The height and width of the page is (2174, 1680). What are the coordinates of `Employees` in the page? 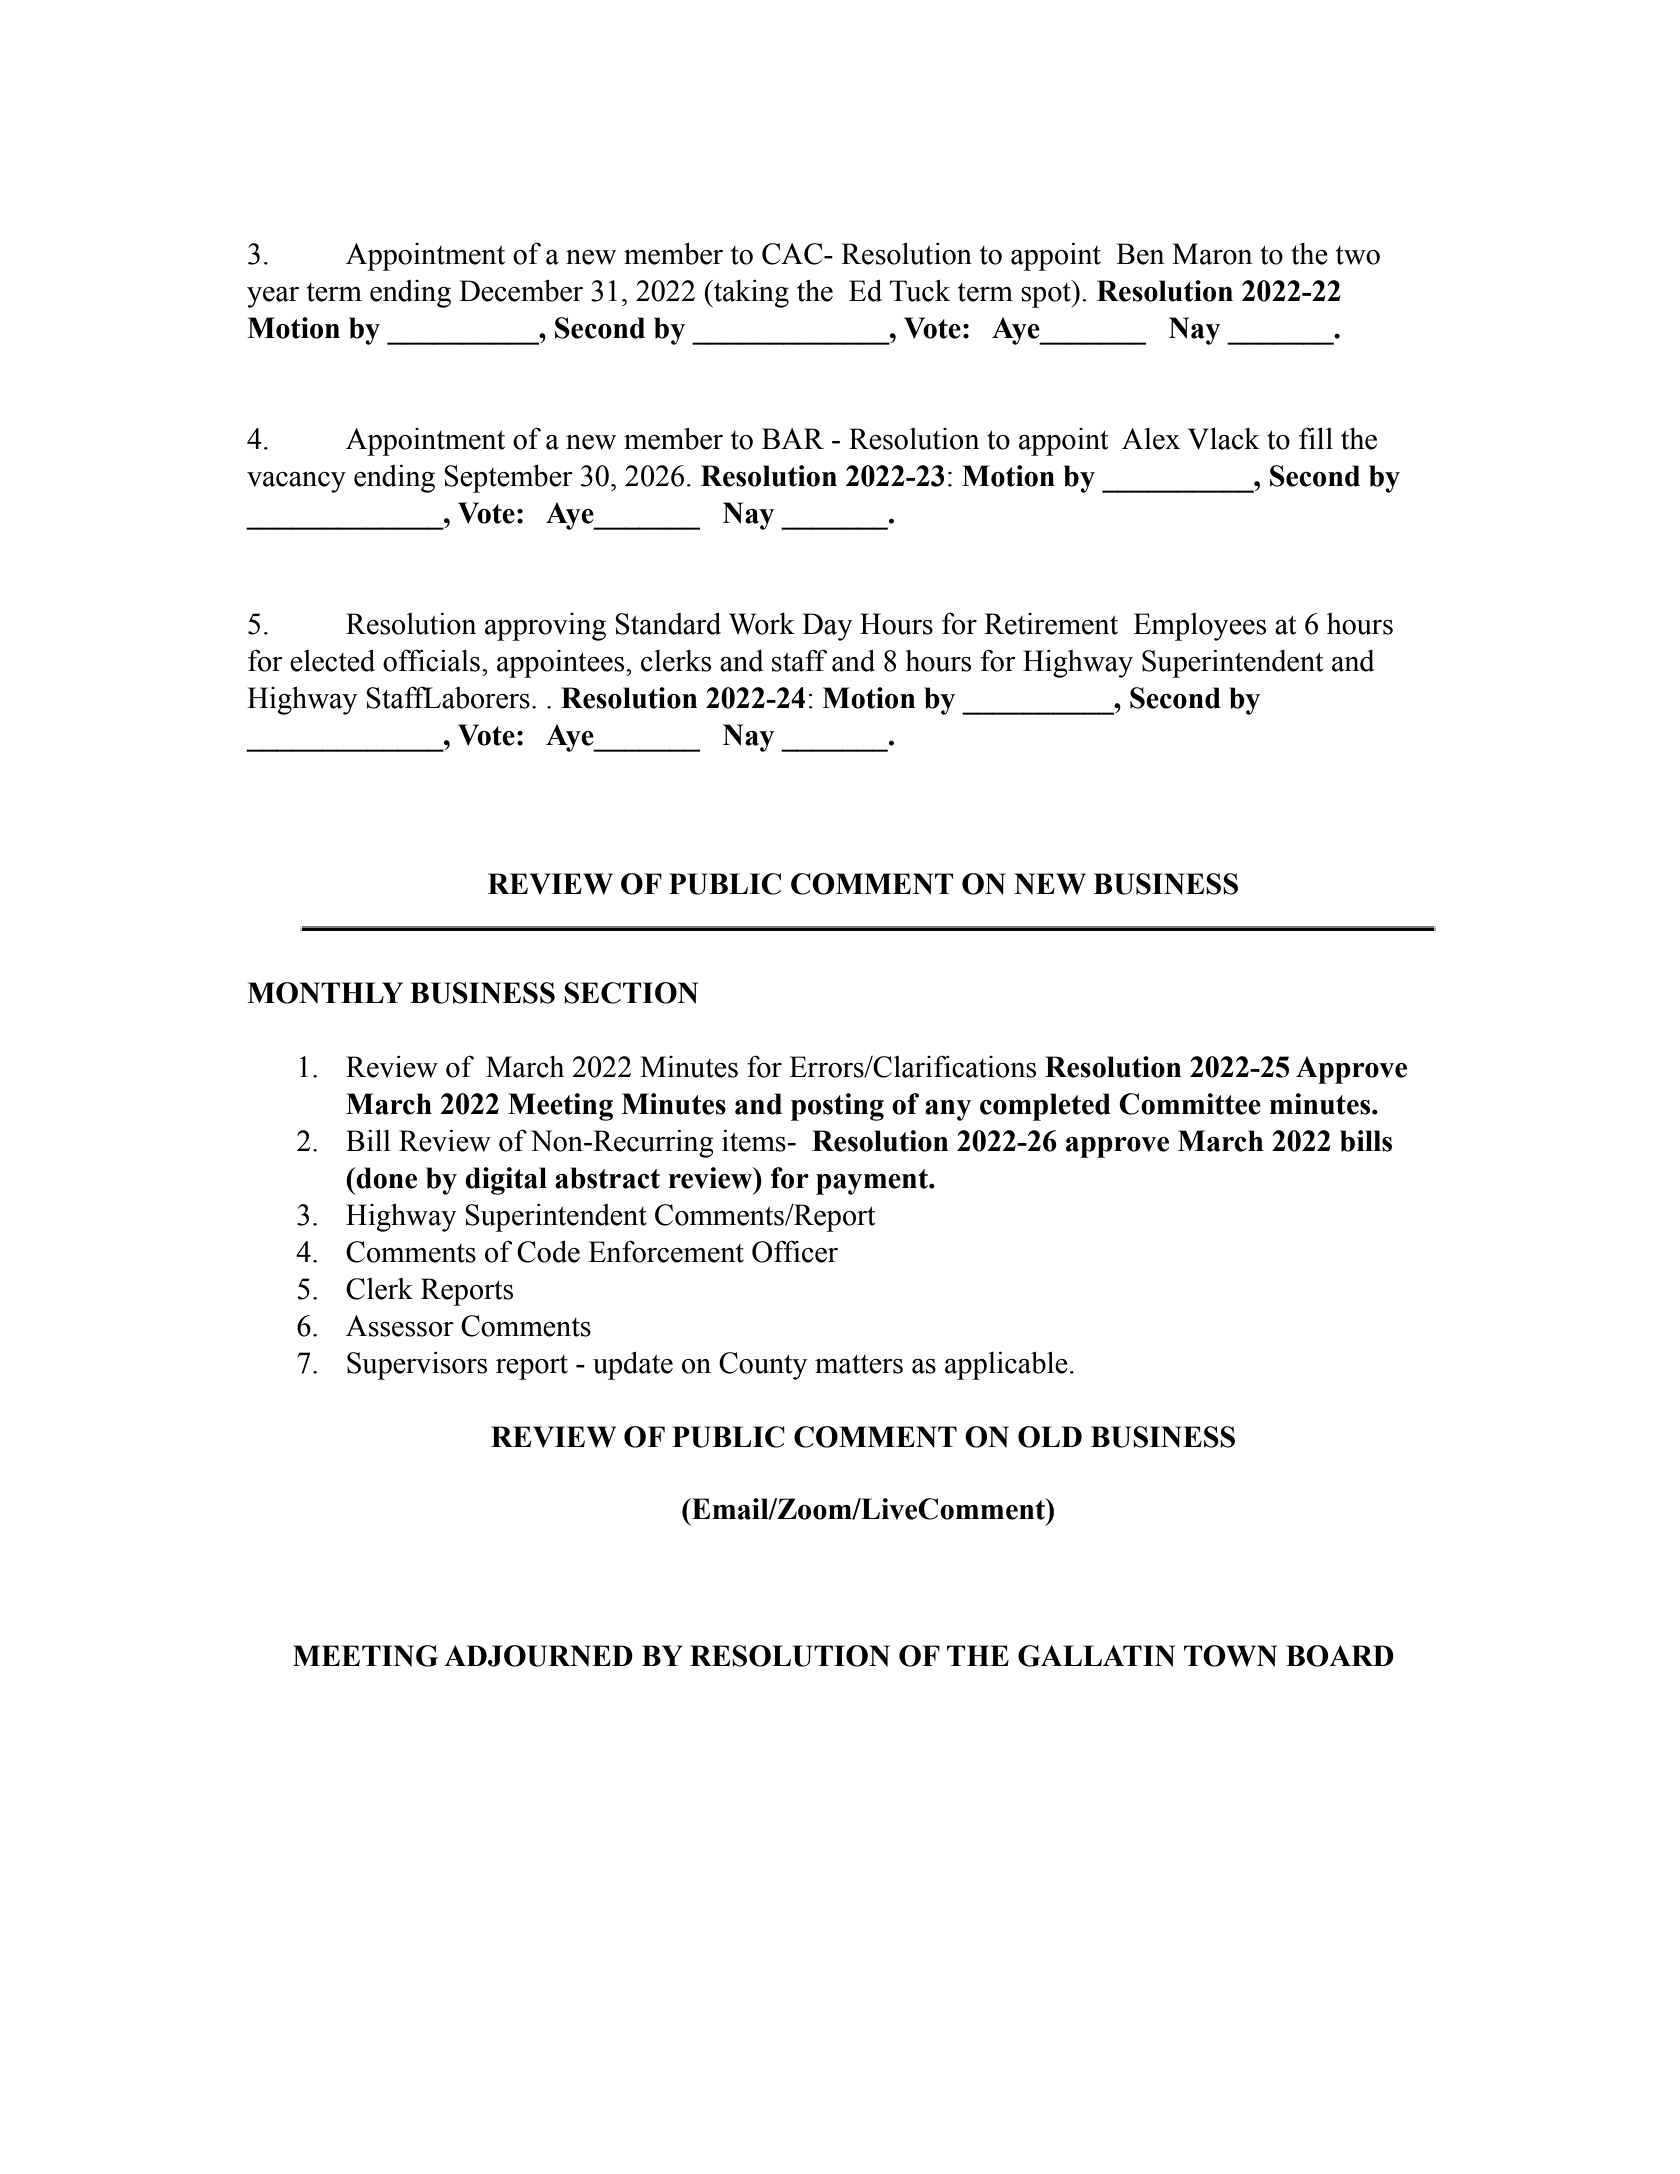 It's located at (1199, 627).
